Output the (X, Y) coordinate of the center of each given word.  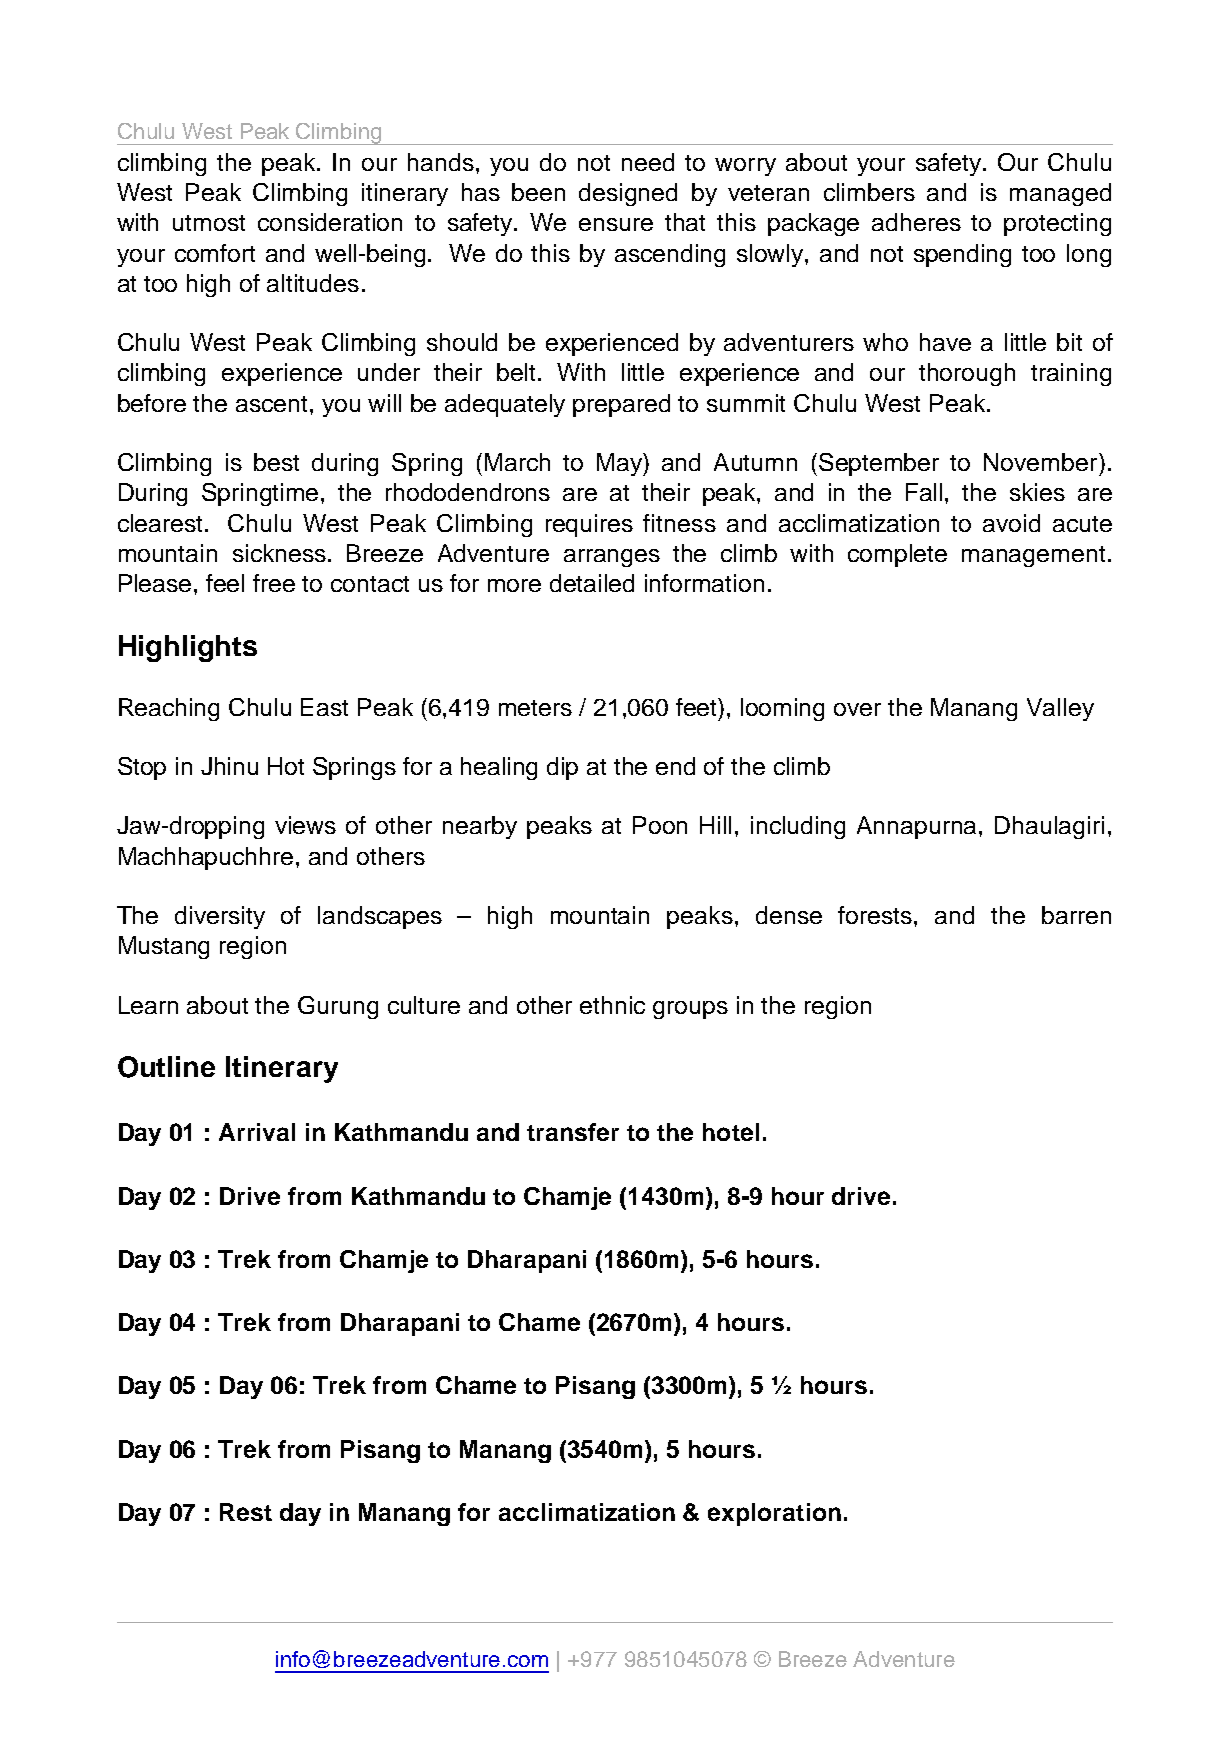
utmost (209, 223)
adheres (916, 222)
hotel (731, 1132)
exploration (774, 1514)
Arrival (257, 1132)
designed (628, 194)
